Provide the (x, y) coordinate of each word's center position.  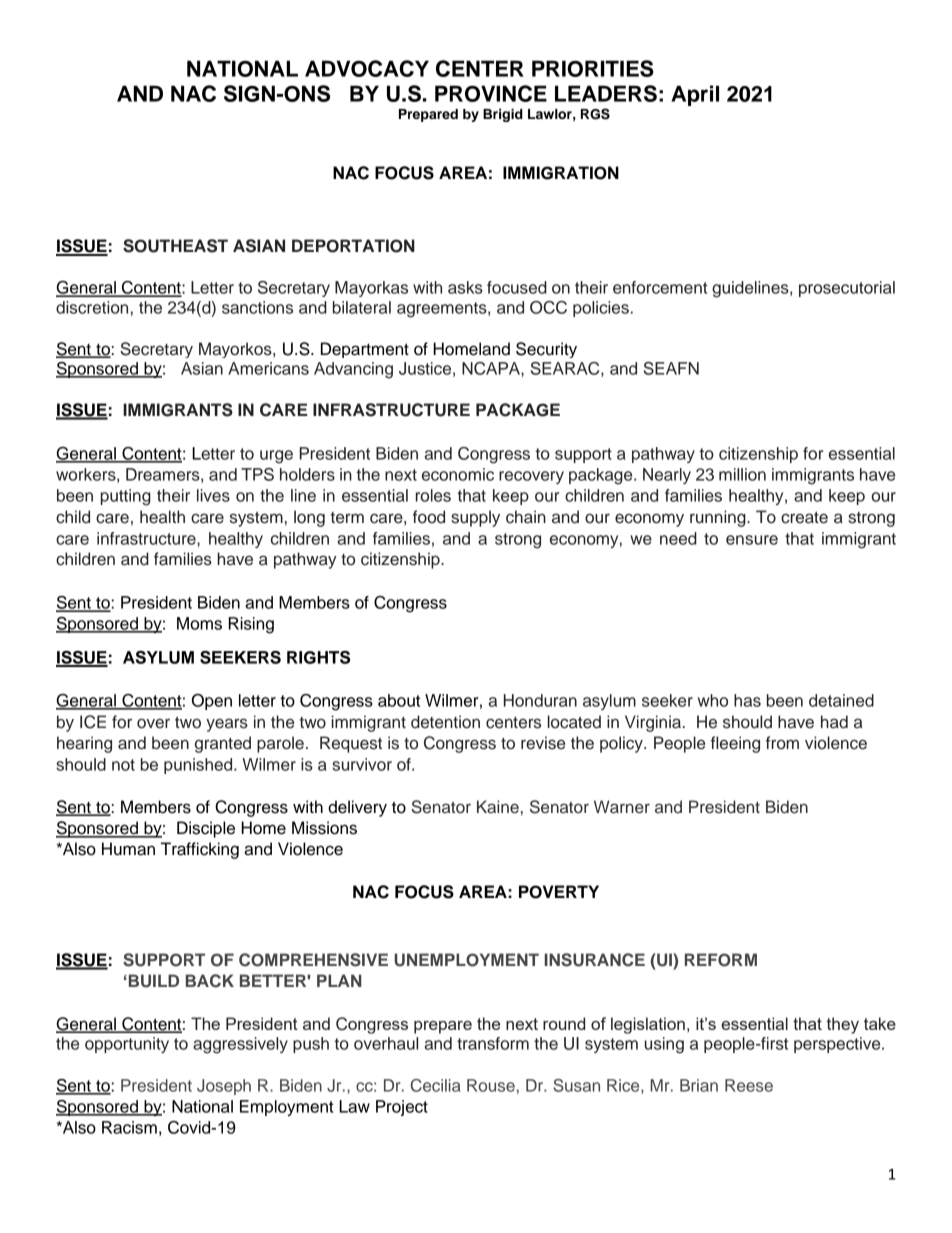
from (782, 743)
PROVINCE (491, 93)
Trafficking (200, 850)
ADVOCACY (367, 68)
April (695, 95)
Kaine (498, 807)
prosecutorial (847, 289)
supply (475, 518)
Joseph (224, 1087)
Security (546, 350)
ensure (752, 540)
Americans (268, 368)
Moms (199, 623)
